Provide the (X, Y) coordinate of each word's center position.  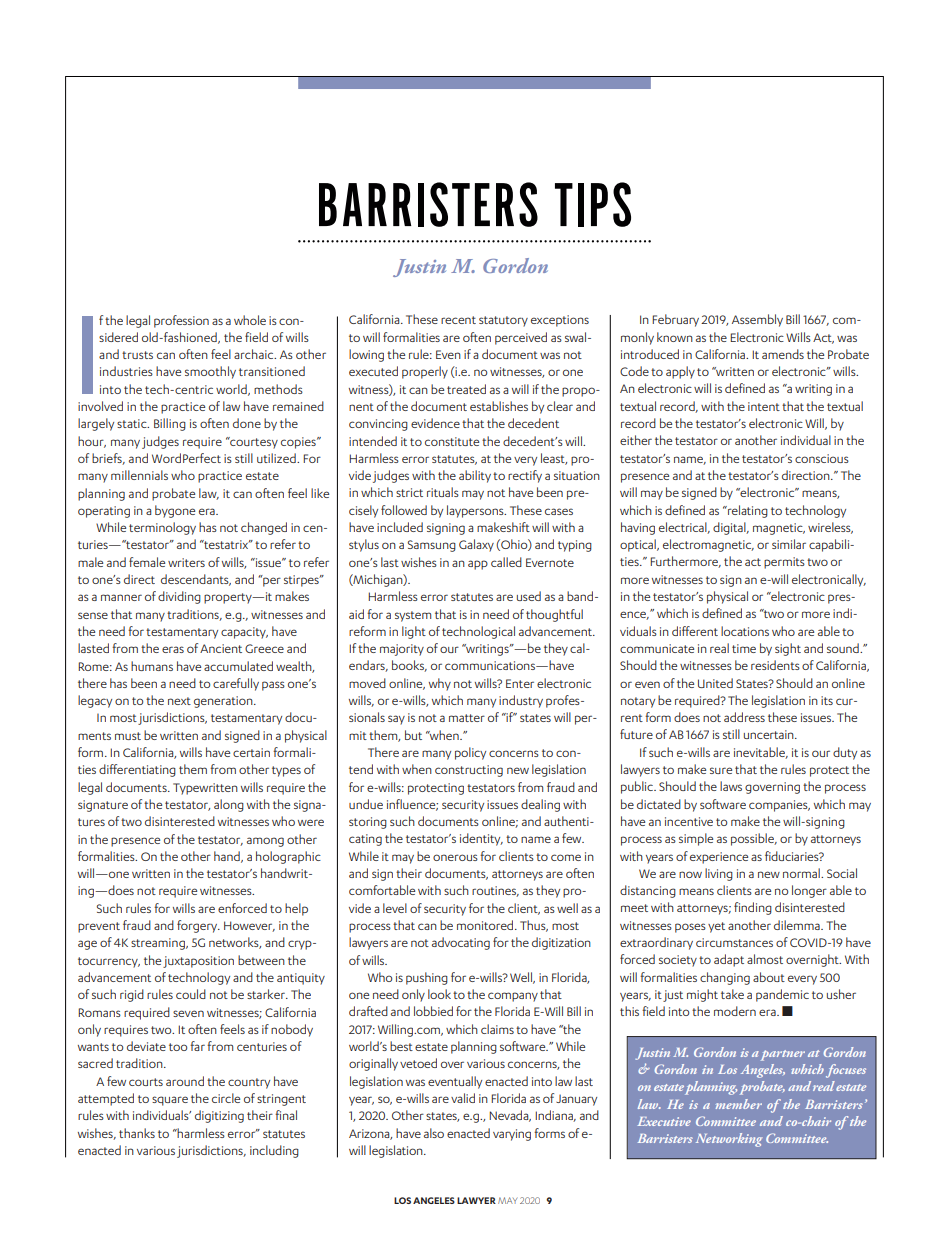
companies (779, 806)
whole (250, 320)
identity (481, 839)
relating (747, 511)
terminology (162, 528)
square (170, 1101)
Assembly (757, 320)
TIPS (593, 204)
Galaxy (476, 545)
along (229, 805)
